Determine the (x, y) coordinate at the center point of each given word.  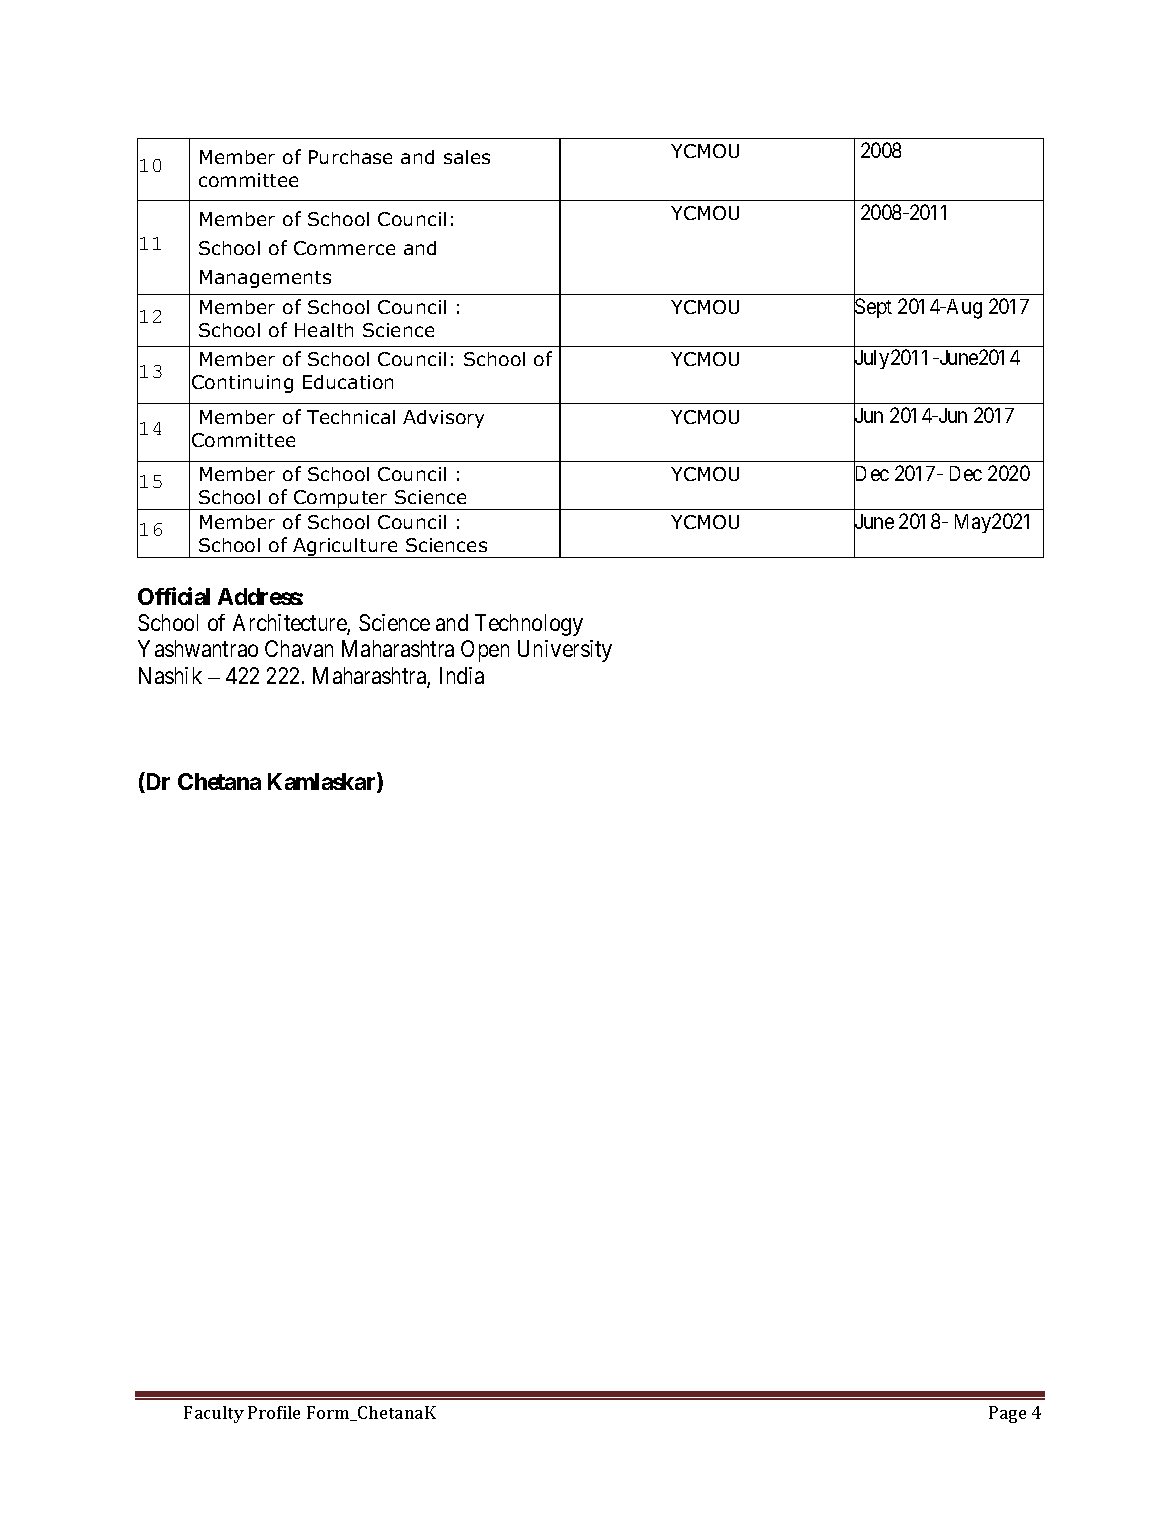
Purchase (350, 157)
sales (467, 157)
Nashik (170, 675)
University (565, 651)
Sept (873, 309)
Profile (274, 1412)
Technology (529, 625)
